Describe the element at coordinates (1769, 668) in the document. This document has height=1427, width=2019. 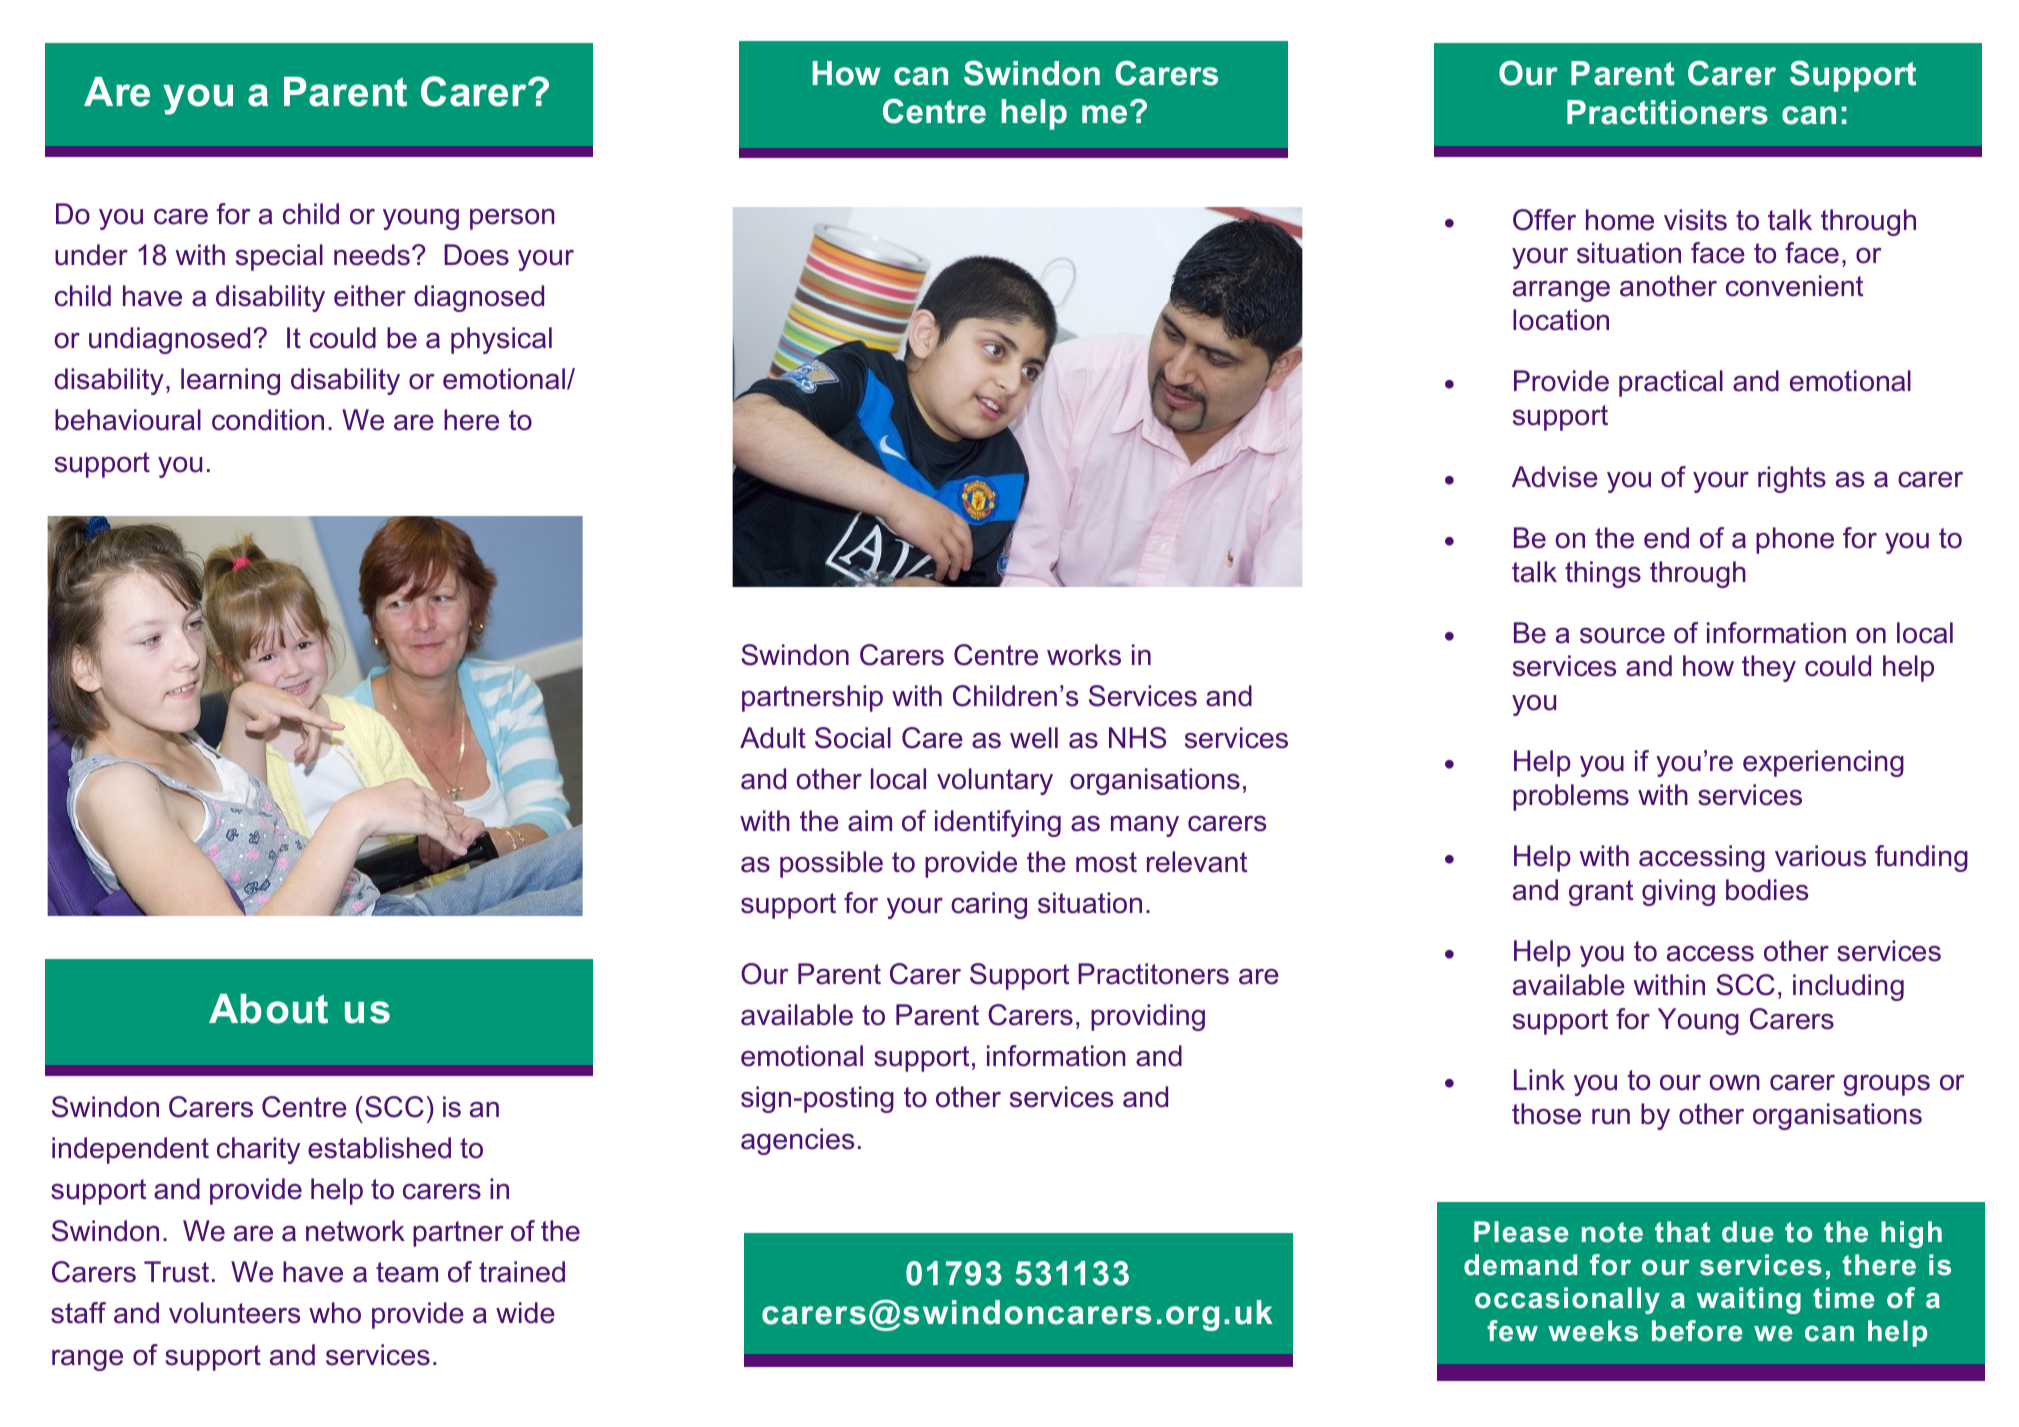
I see `they` at that location.
